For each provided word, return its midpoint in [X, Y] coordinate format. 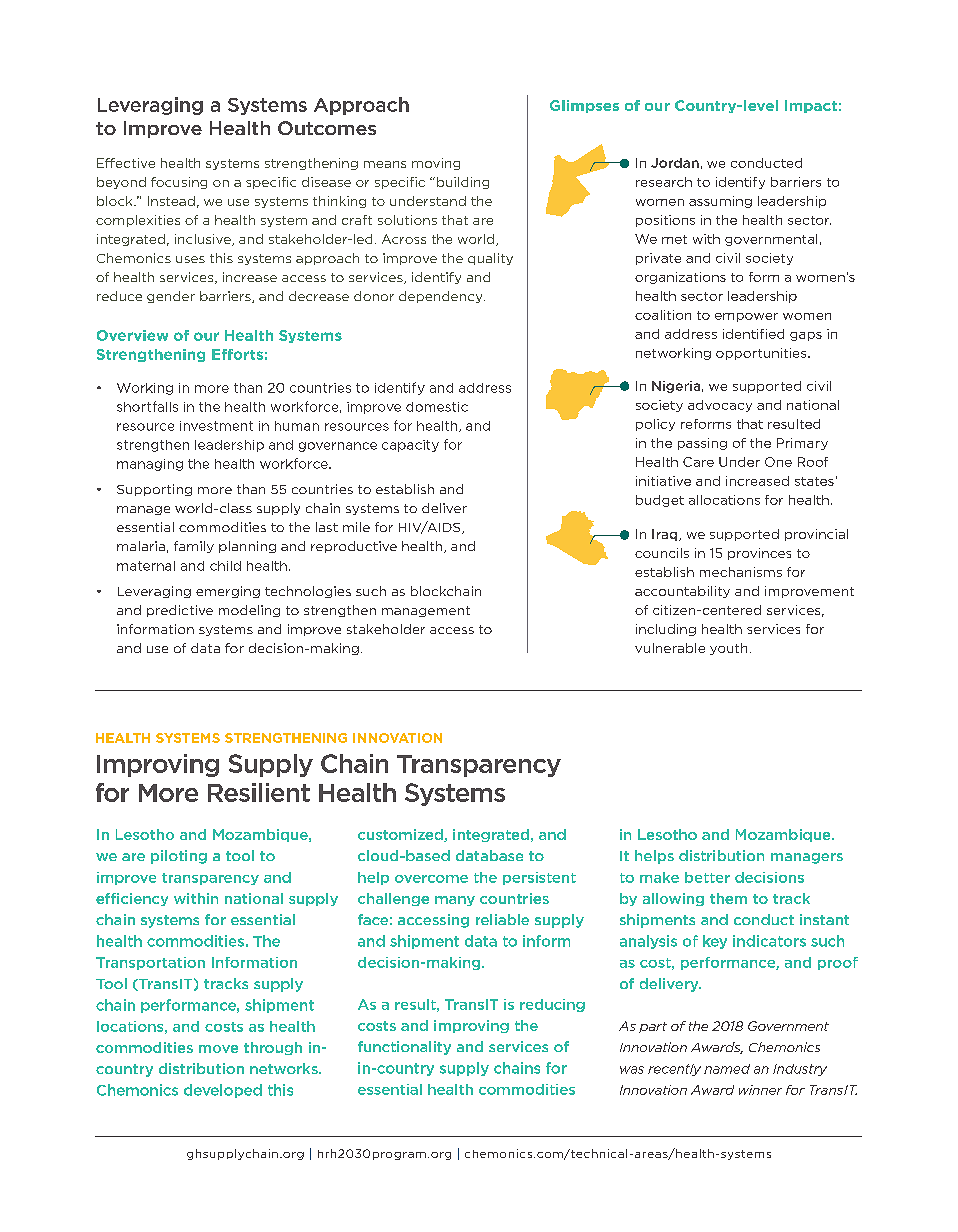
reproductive [354, 547]
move [218, 1049]
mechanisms [741, 572]
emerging [228, 592]
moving [436, 164]
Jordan [675, 163]
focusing [179, 183]
